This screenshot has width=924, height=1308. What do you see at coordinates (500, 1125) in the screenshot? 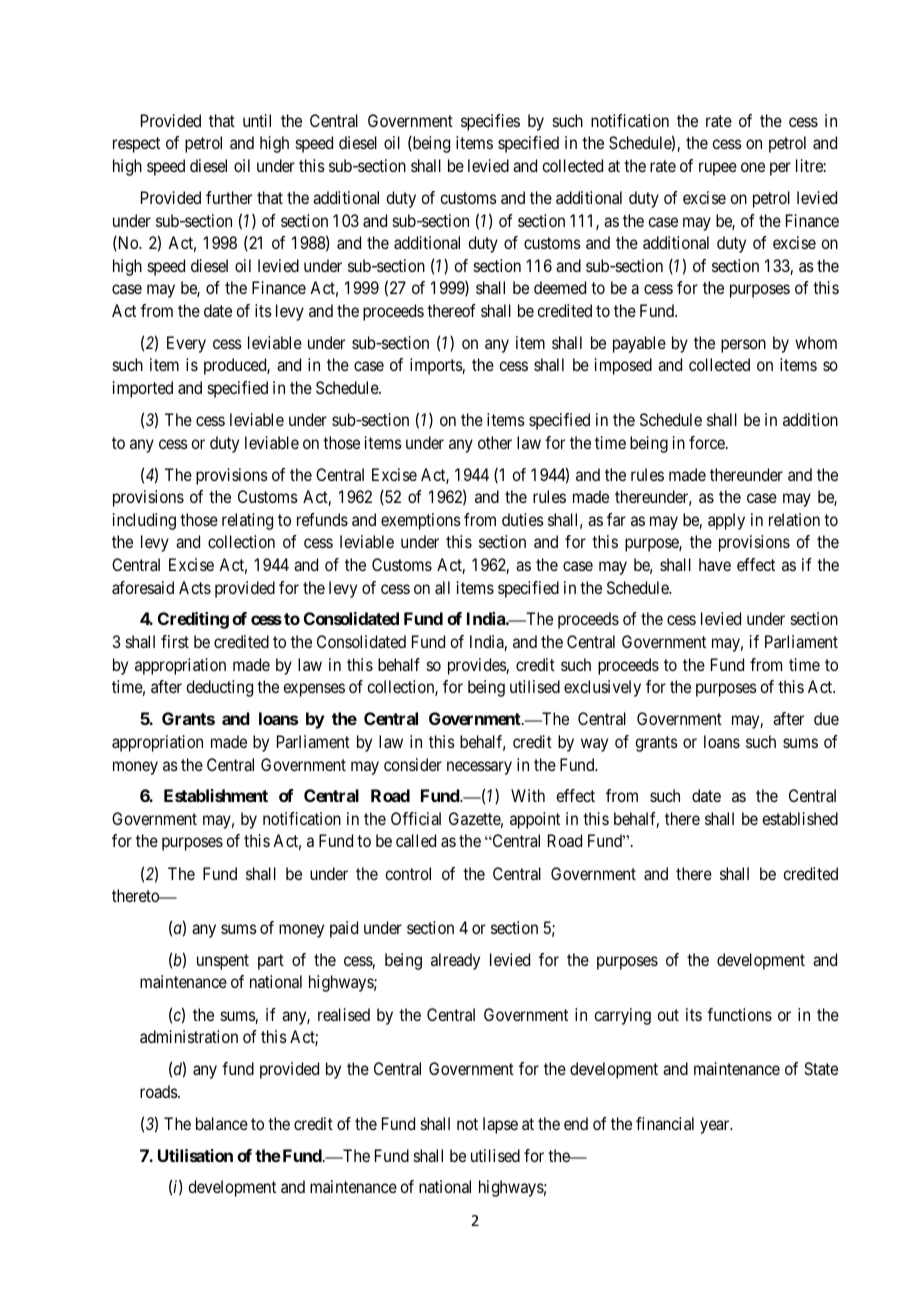
I see `lapse` at bounding box center [500, 1125].
